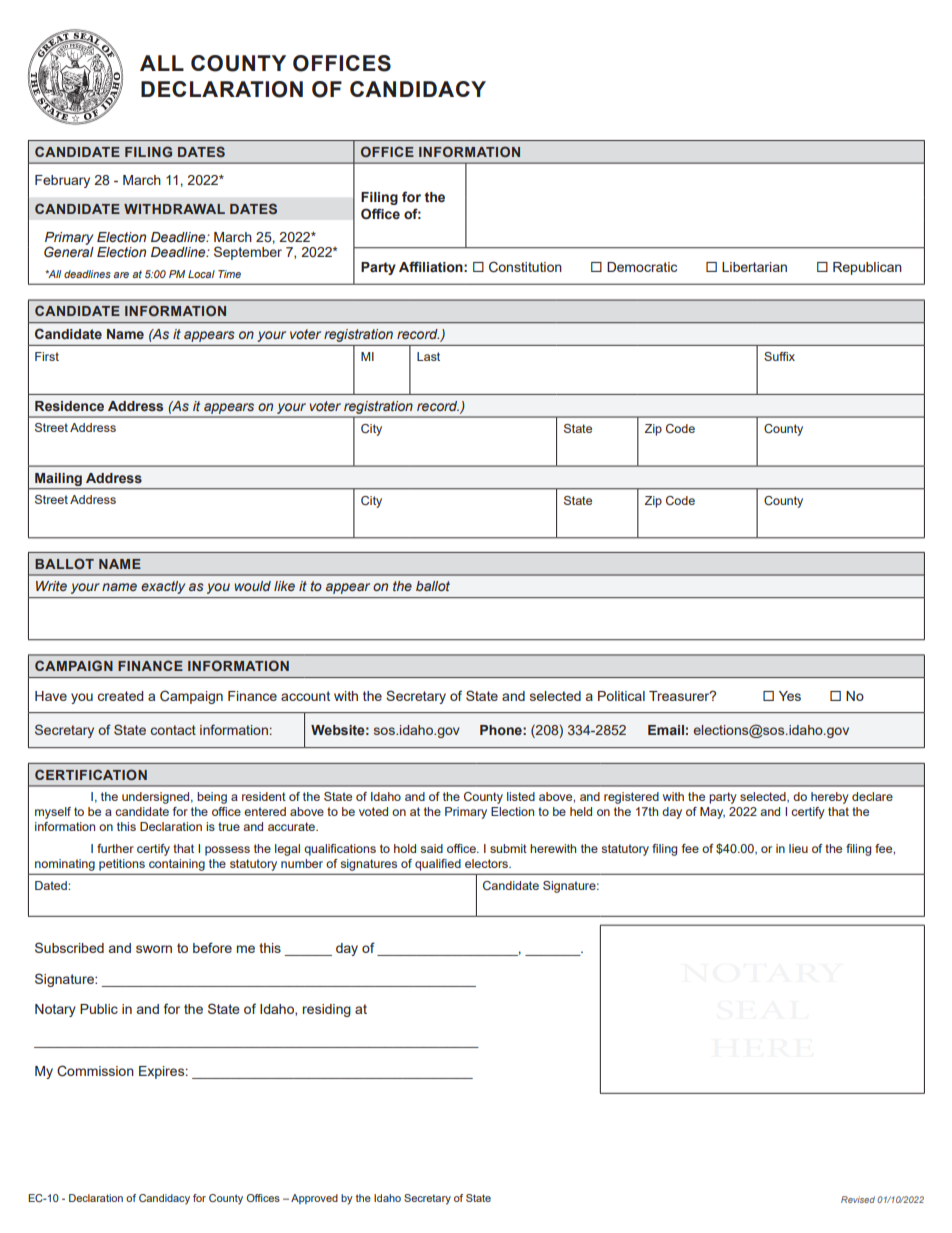  What do you see at coordinates (327, 1010) in the screenshot?
I see `residing` at bounding box center [327, 1010].
